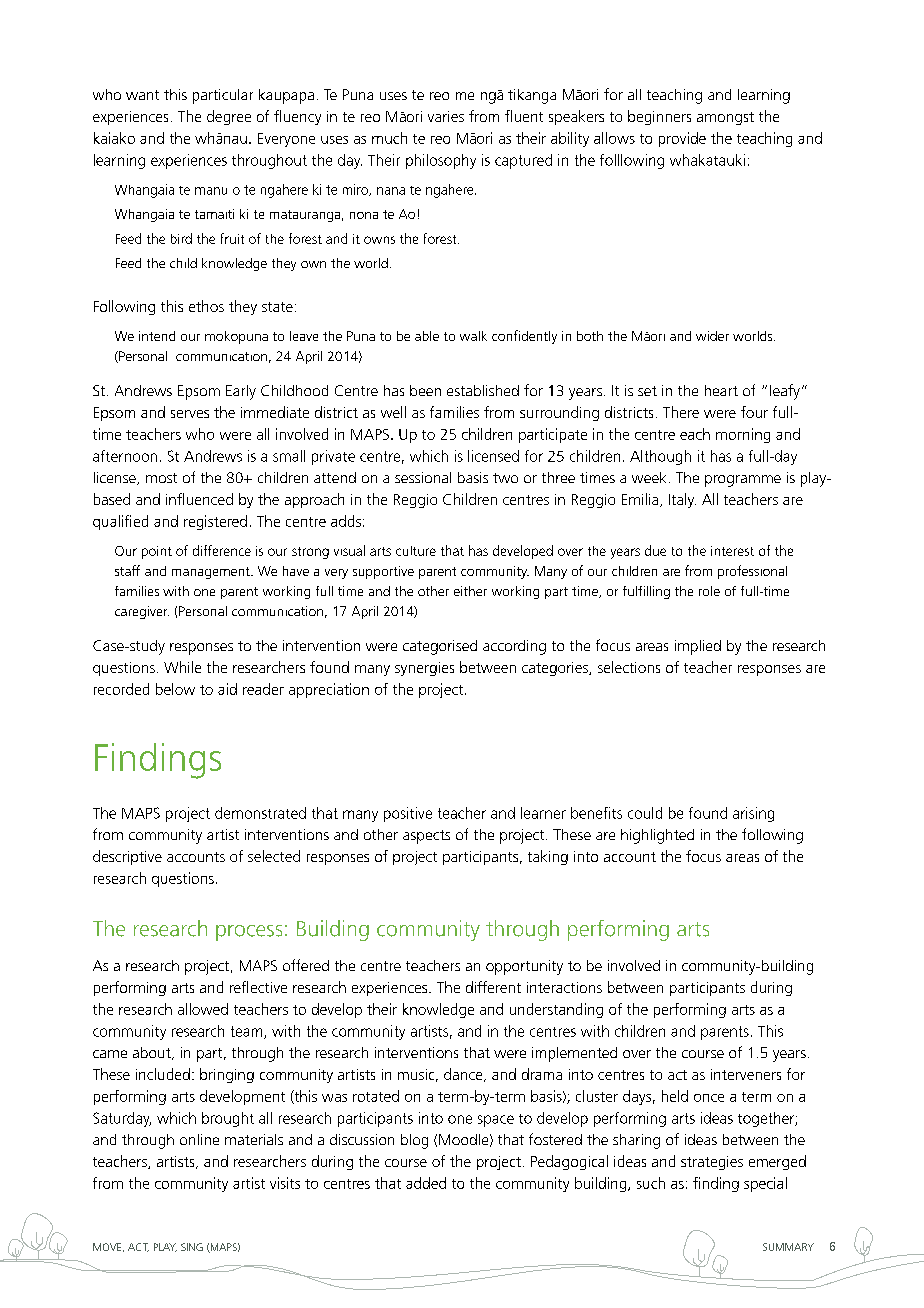 This screenshot has height=1308, width=924. I want to click on degree, so click(229, 117).
